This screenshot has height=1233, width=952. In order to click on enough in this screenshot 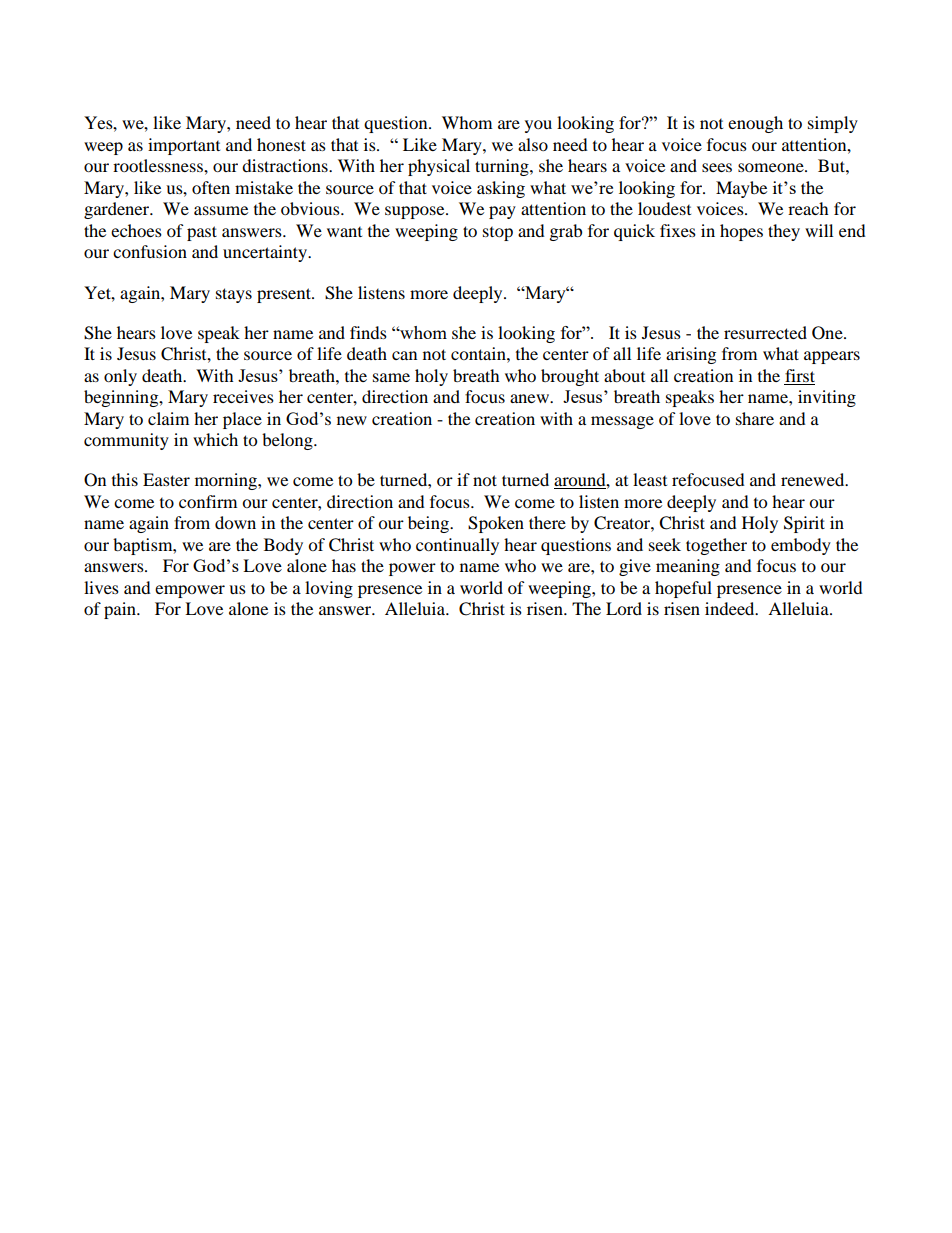, I will do `click(755, 124)`.
